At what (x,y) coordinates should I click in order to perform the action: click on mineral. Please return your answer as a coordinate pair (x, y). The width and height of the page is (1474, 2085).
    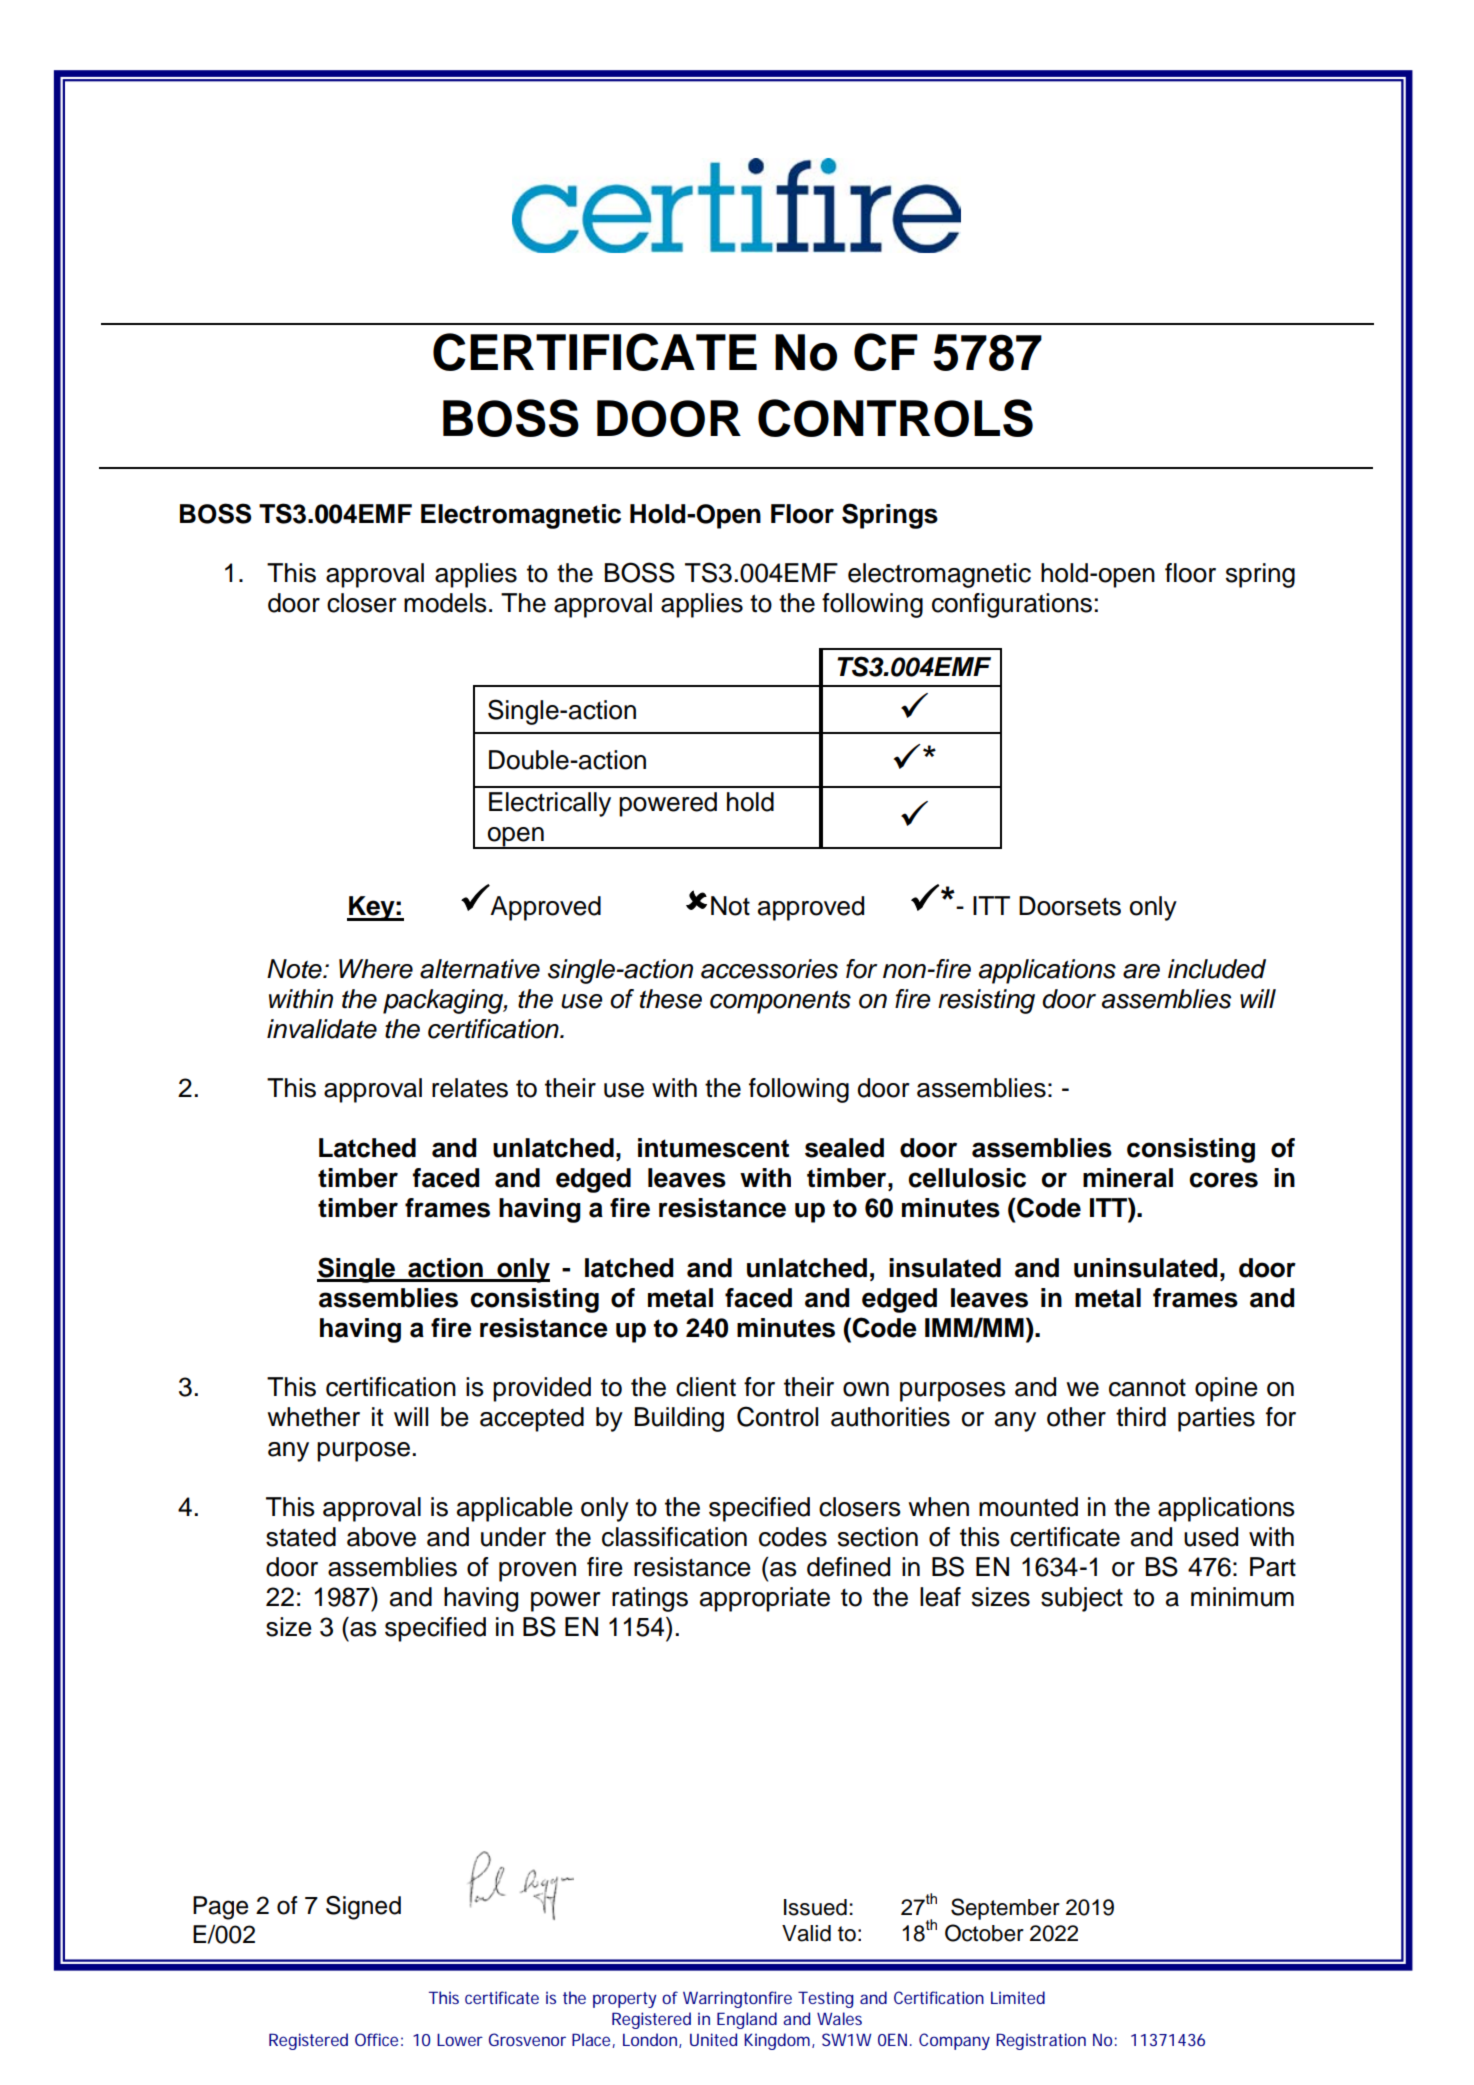
    Looking at the image, I should click on (1128, 1178).
